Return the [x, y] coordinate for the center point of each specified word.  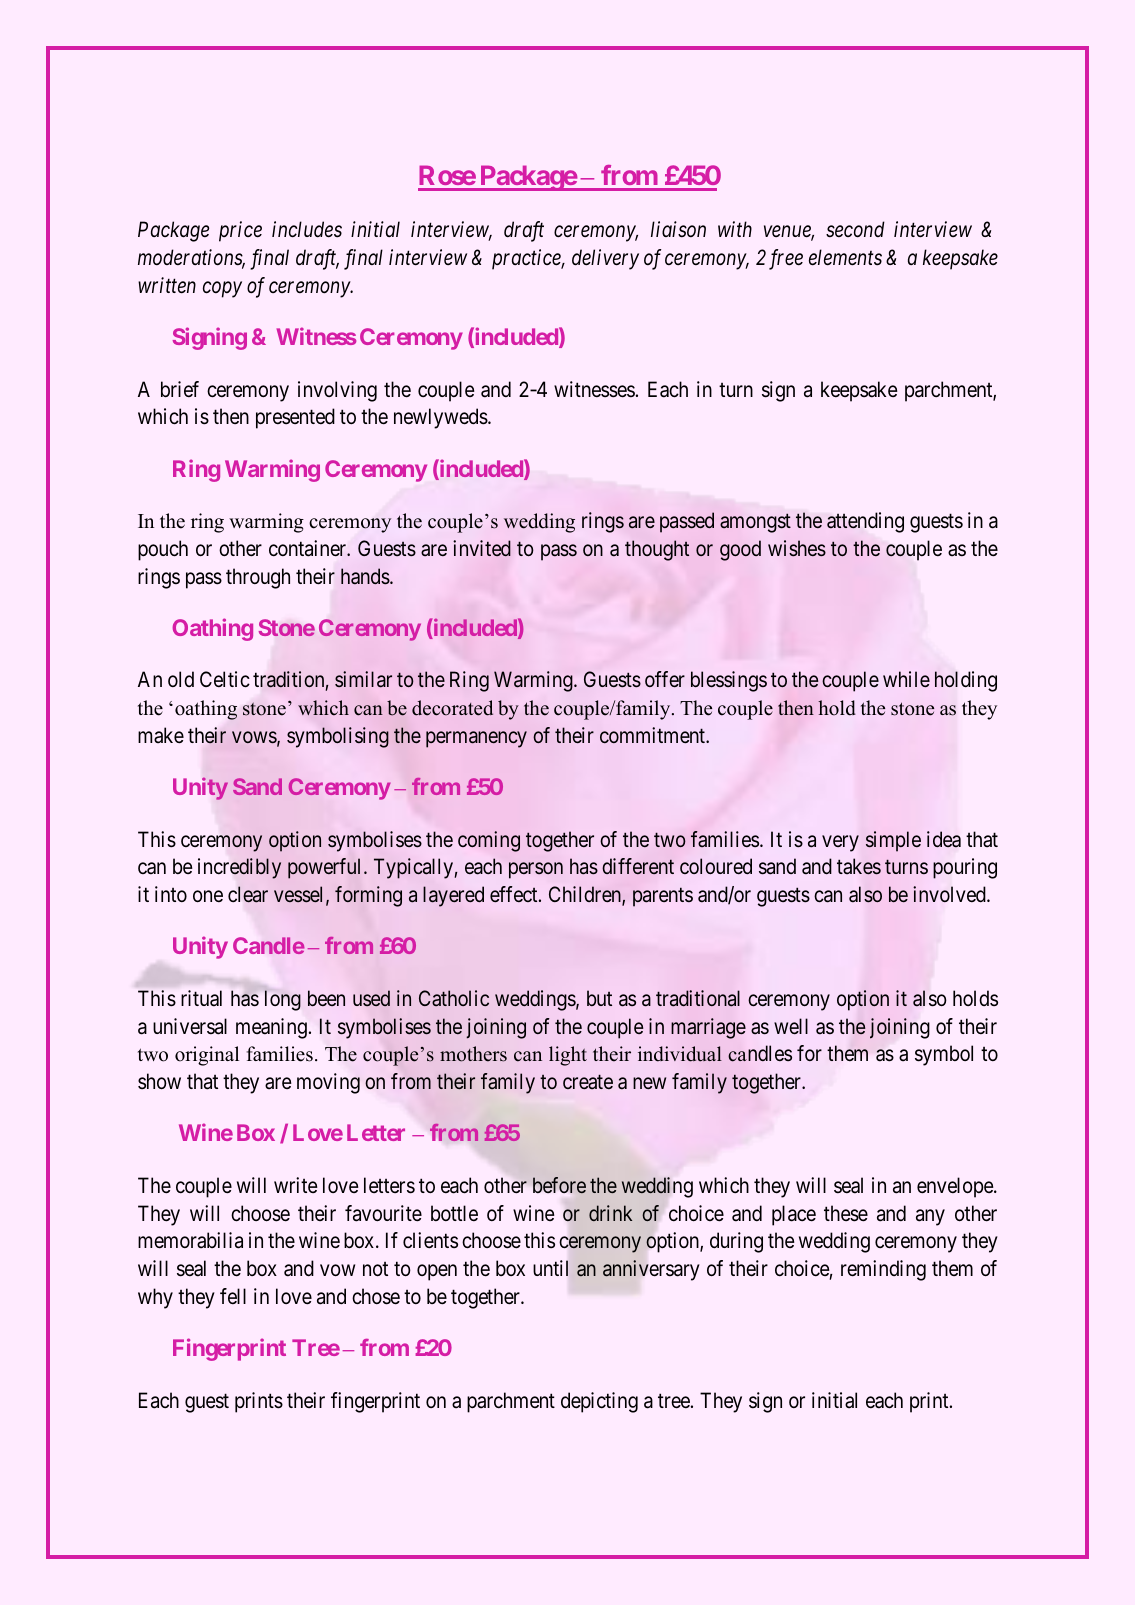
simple [893, 841]
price [240, 232]
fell [233, 1296]
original [207, 1056]
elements [845, 257]
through [258, 578]
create [588, 1082]
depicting [599, 1402]
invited [482, 548]
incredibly [239, 868]
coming [489, 841]
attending [865, 522]
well [791, 1026]
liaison [678, 229]
